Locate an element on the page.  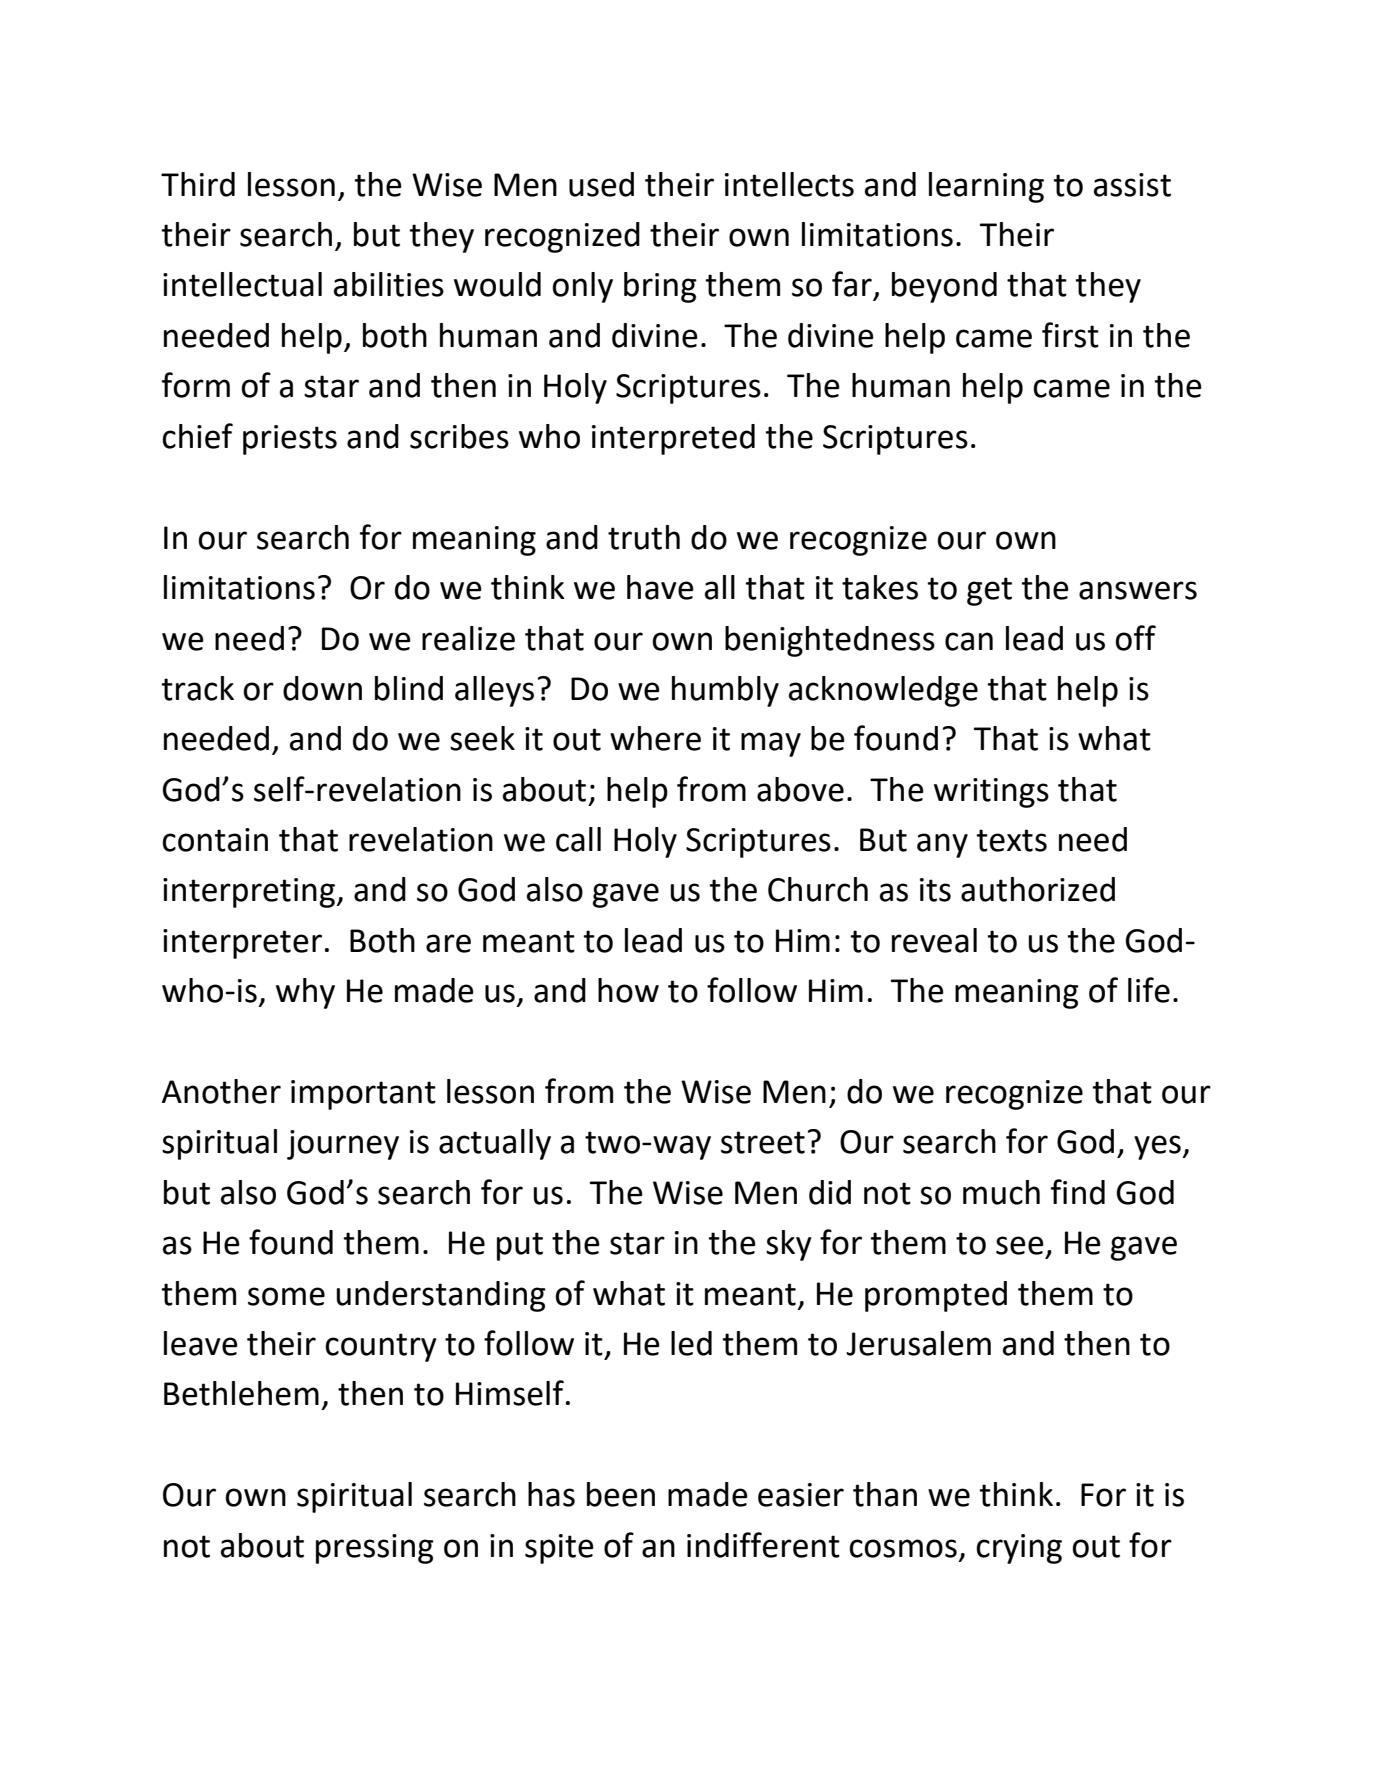
pressing is located at coordinates (375, 1549).
